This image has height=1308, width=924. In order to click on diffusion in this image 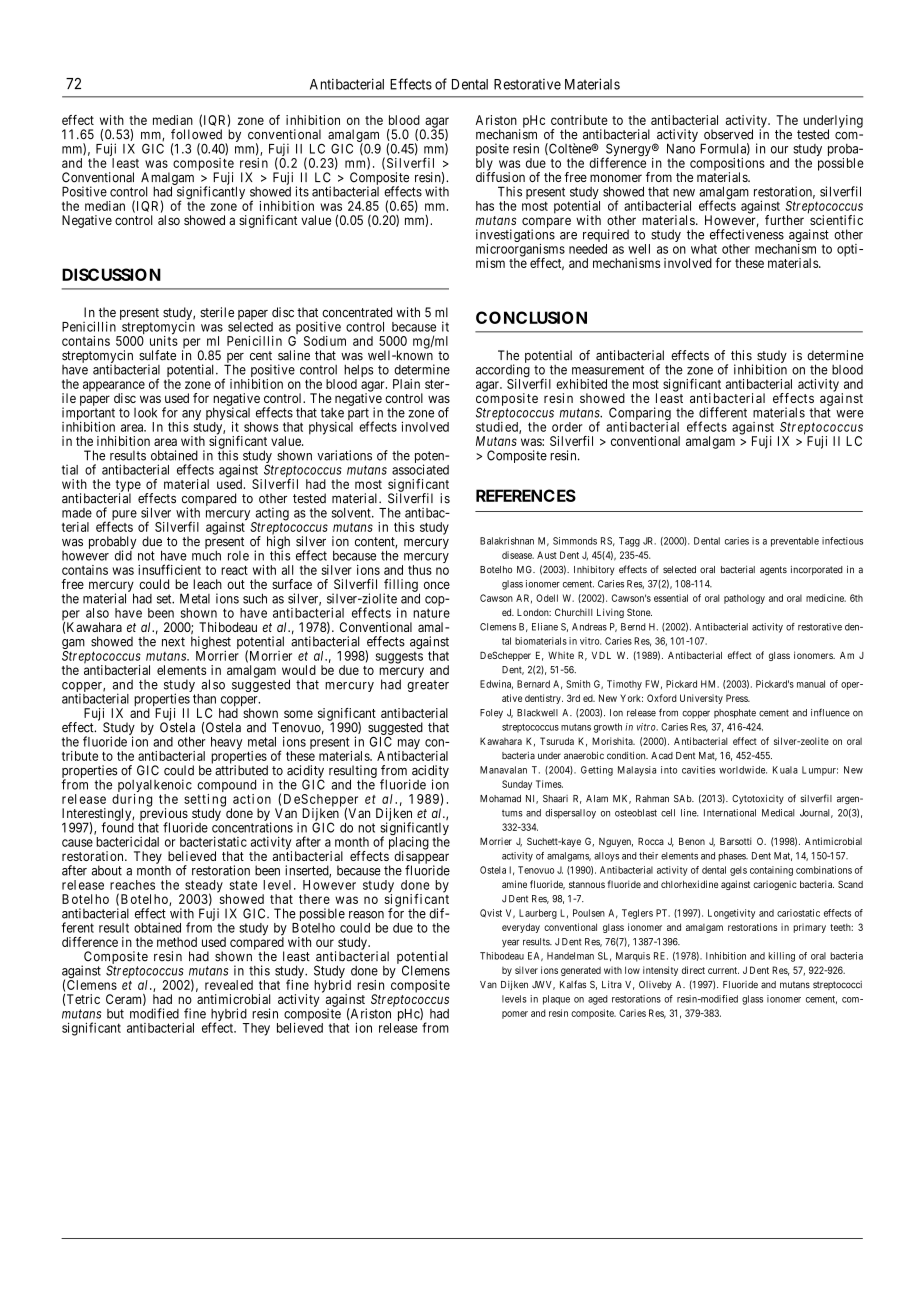, I will do `click(500, 177)`.
